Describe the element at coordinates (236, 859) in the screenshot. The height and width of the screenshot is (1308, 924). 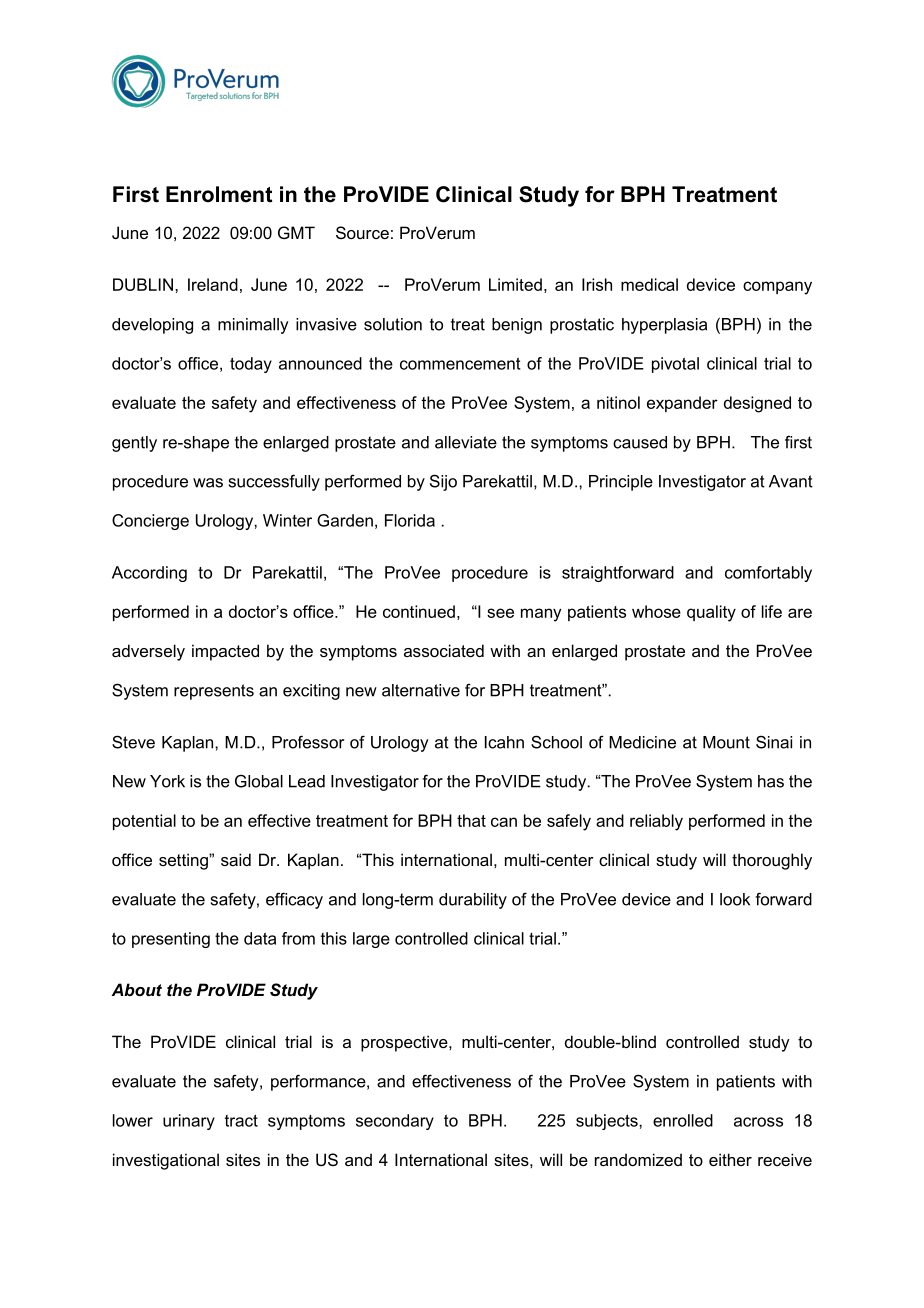
I see `said` at that location.
